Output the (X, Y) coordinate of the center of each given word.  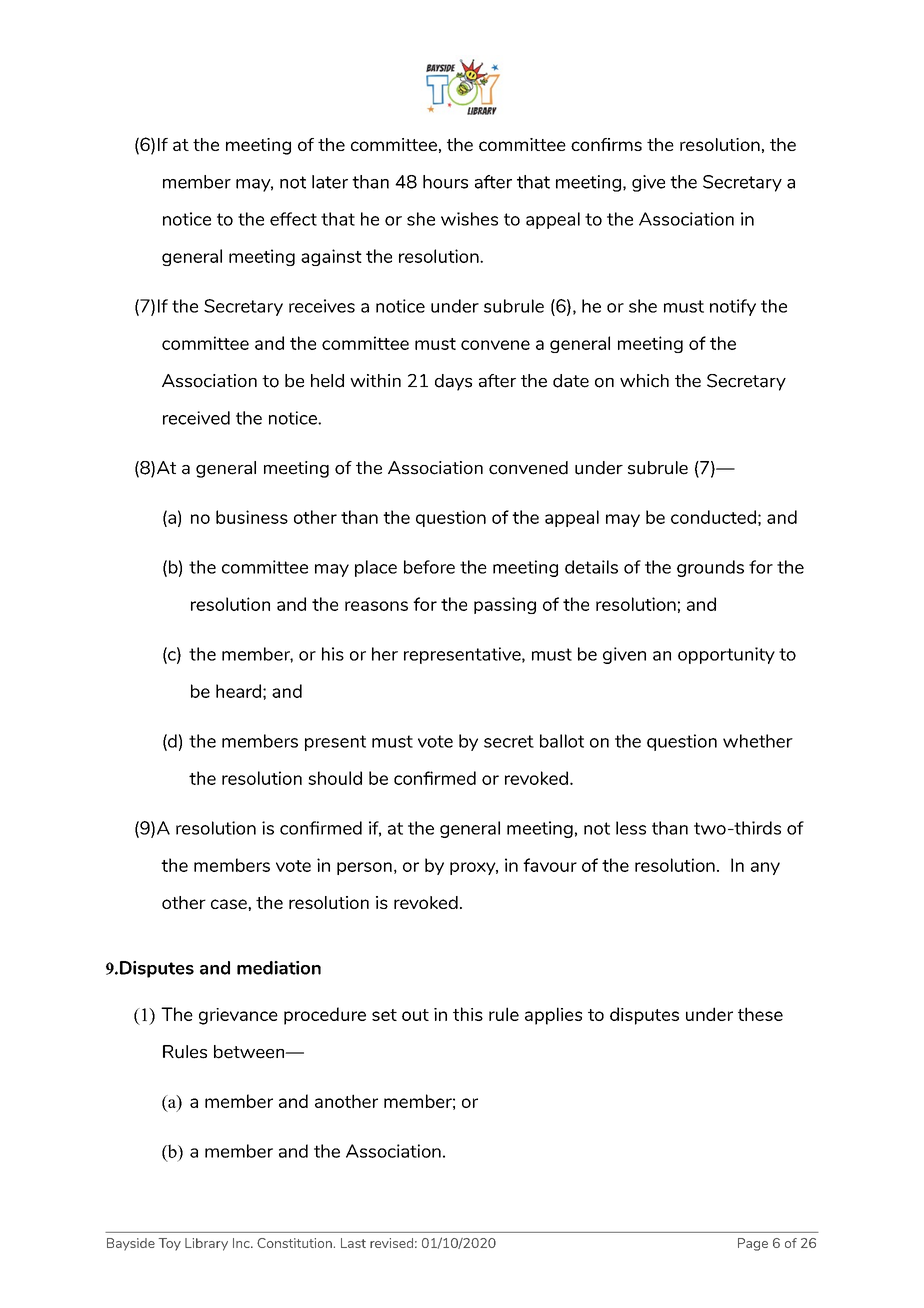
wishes (469, 219)
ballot (562, 741)
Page (753, 1244)
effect (293, 219)
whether (758, 741)
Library (206, 1244)
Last (353, 1243)
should (335, 778)
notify (733, 307)
